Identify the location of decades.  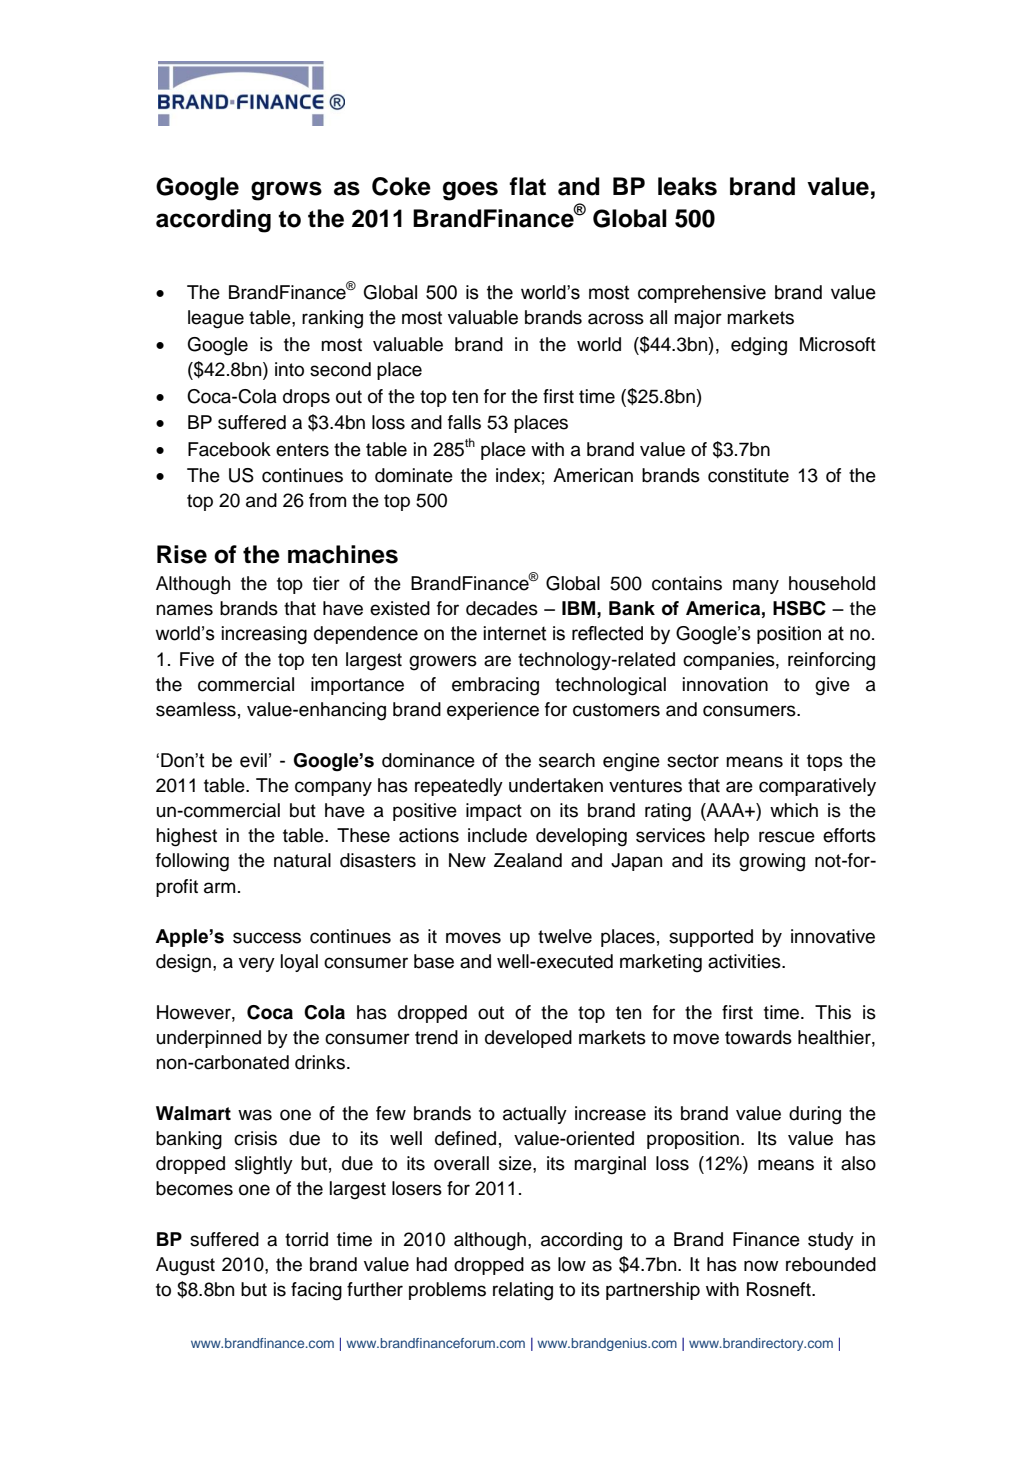
(502, 608).
